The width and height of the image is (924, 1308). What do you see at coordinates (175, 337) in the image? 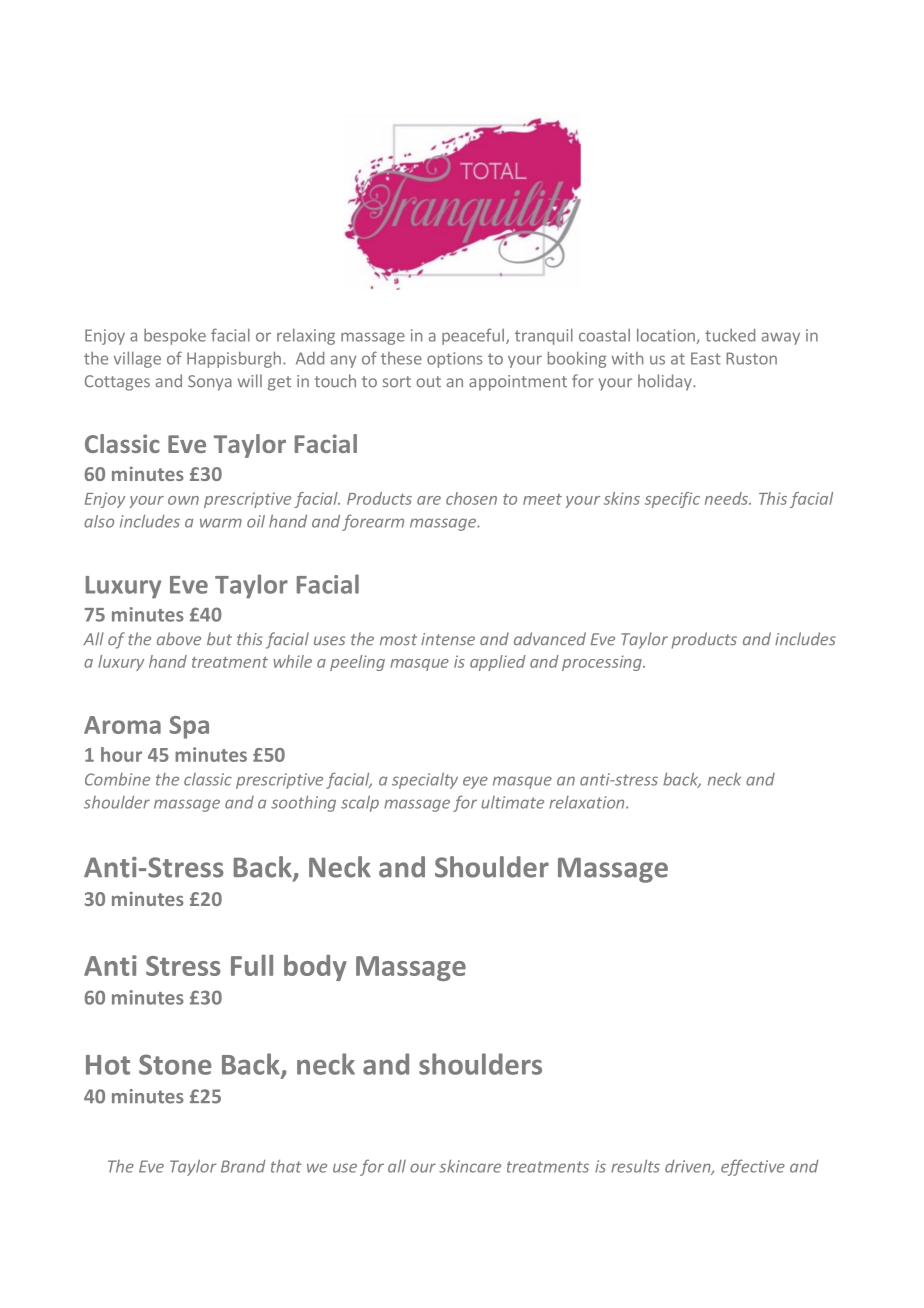
I see `bespoke` at bounding box center [175, 337].
